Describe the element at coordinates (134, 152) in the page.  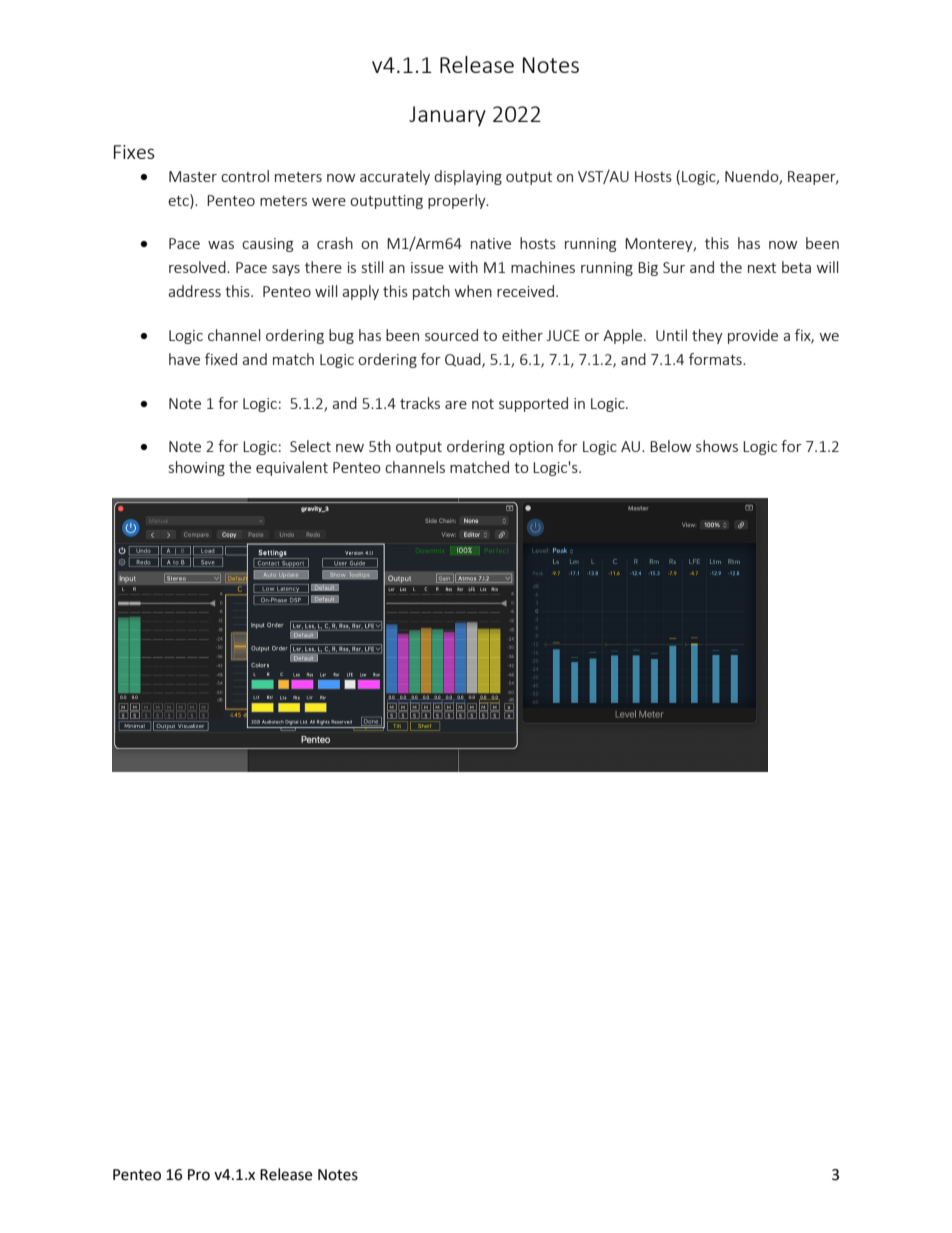
I see `Fixes` at that location.
